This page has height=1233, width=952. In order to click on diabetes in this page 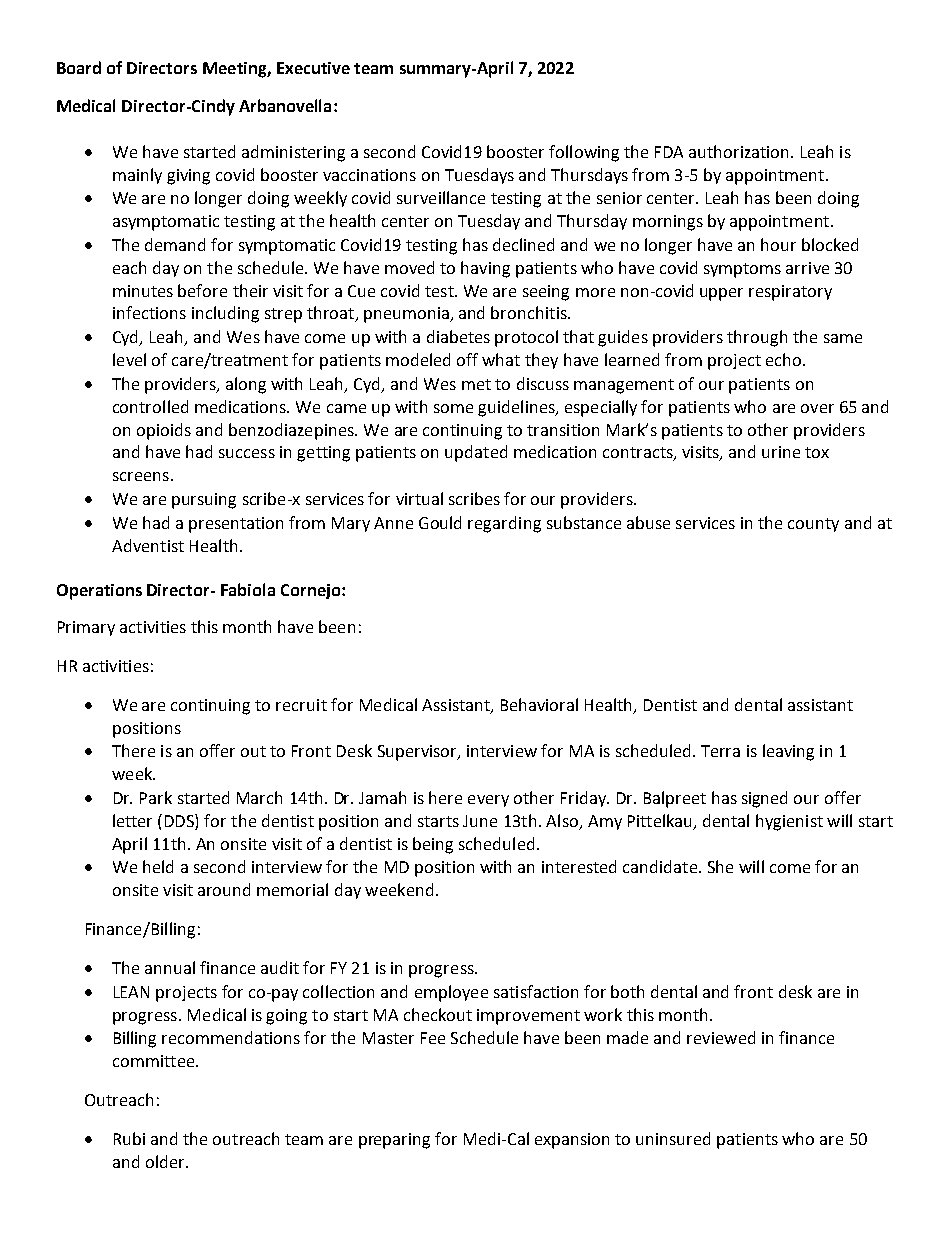, I will do `click(458, 336)`.
